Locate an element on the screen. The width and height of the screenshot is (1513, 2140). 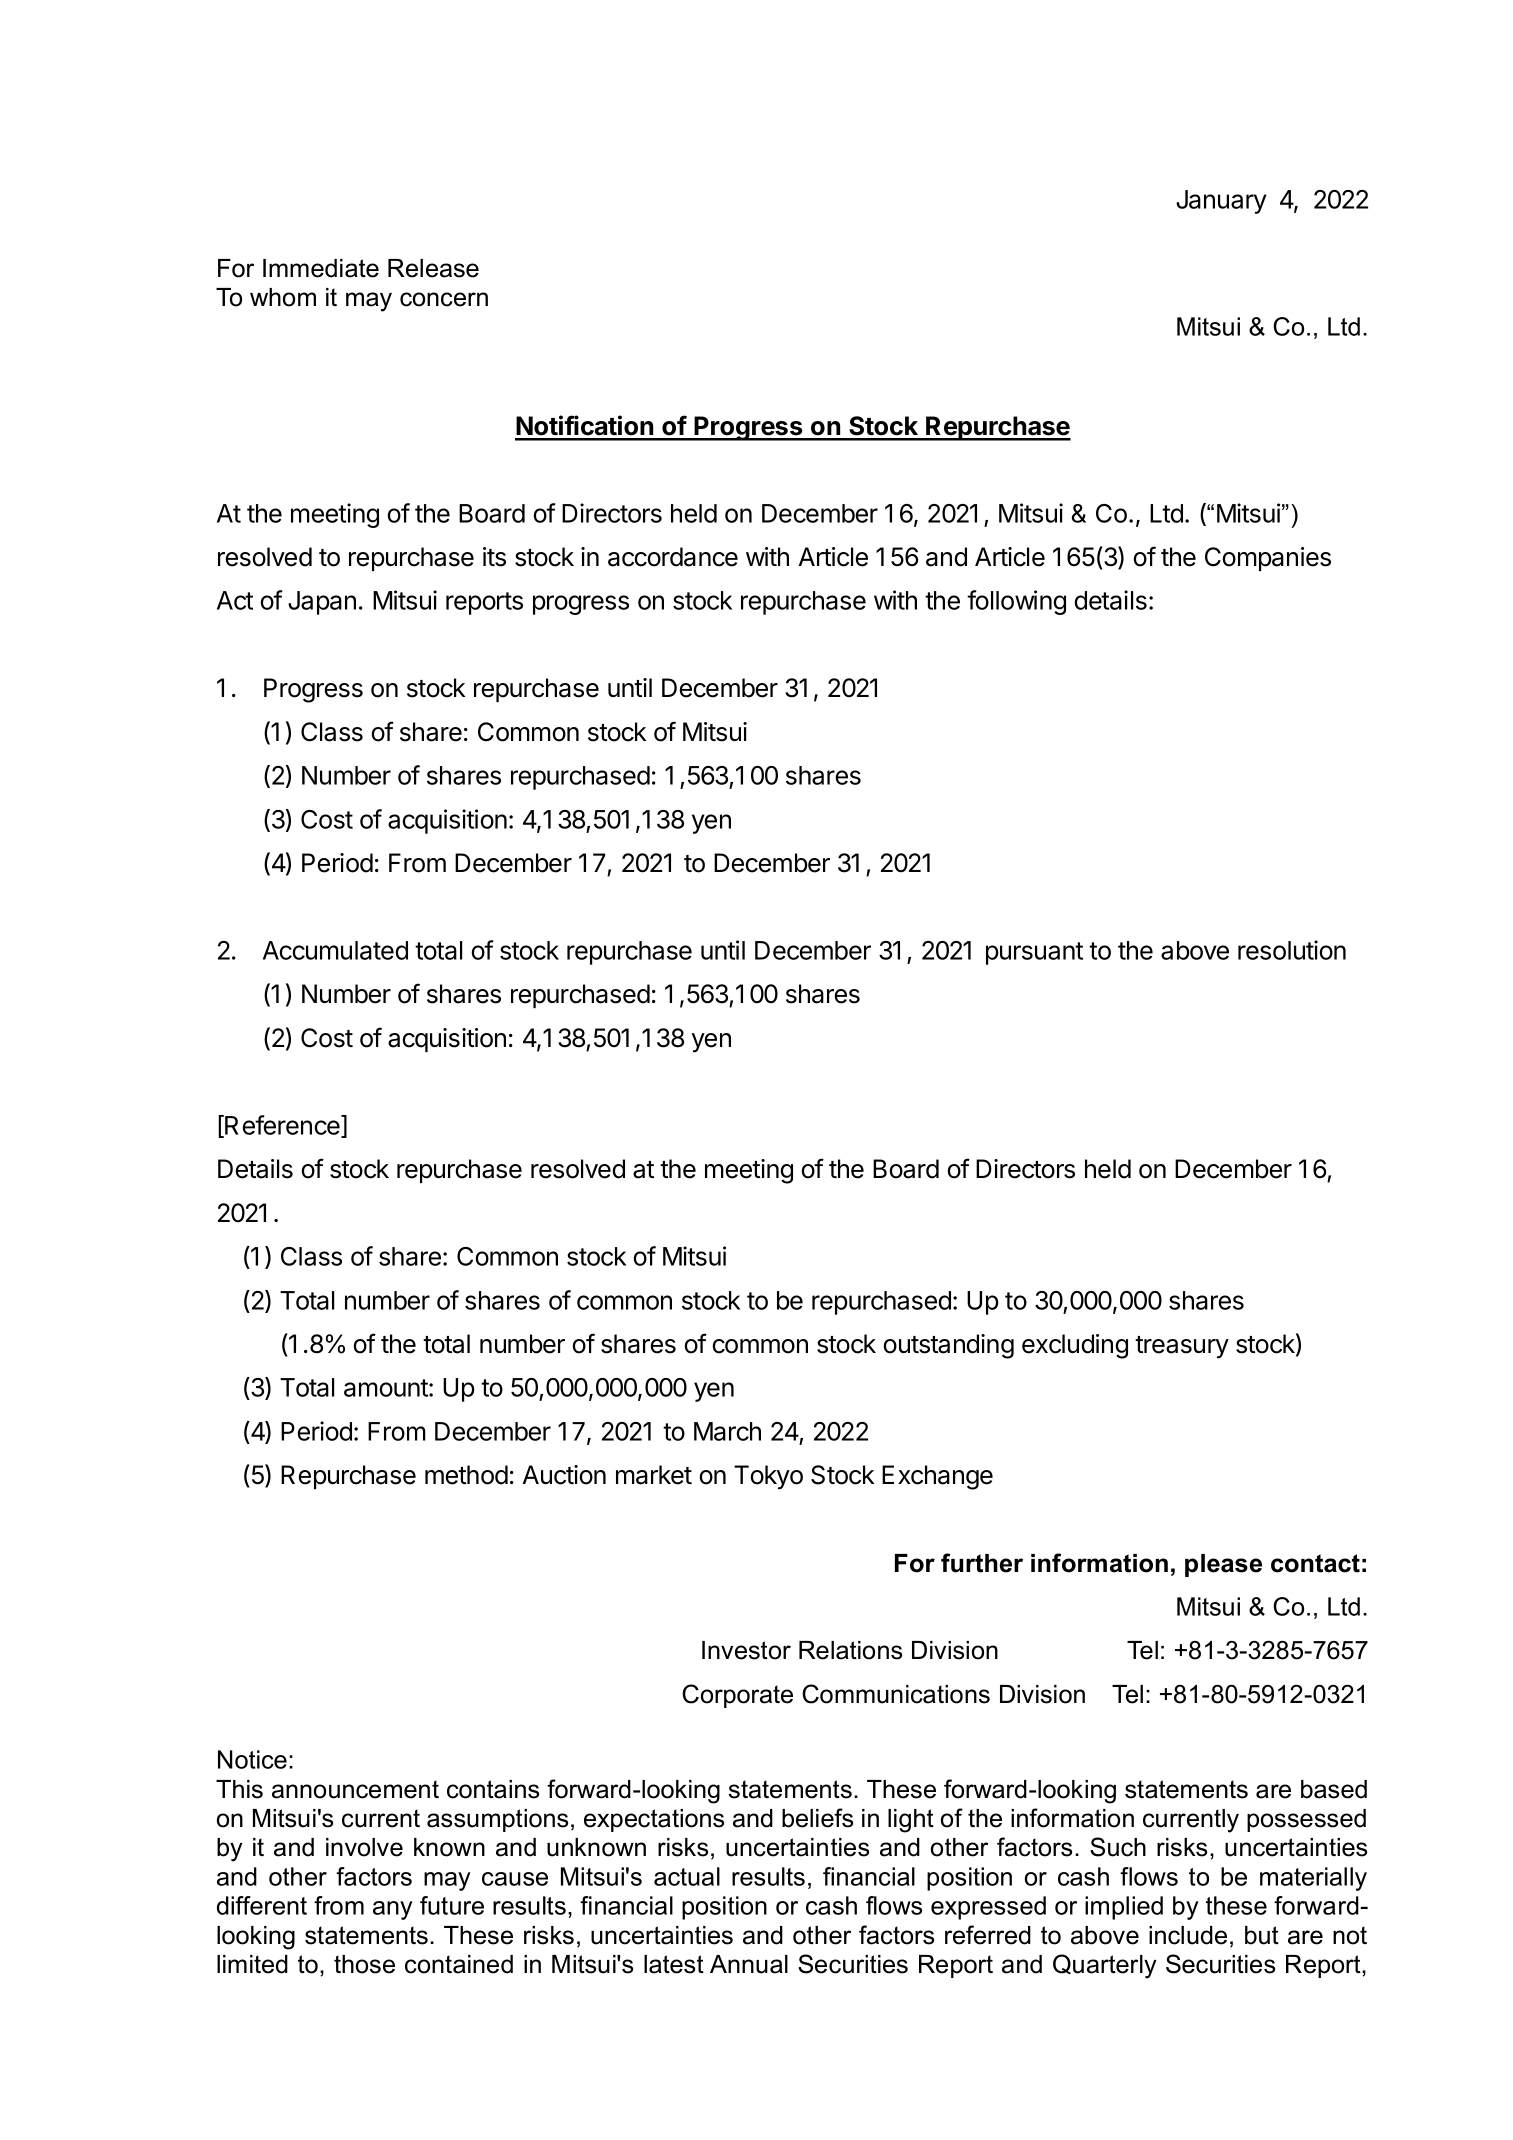
Annual is located at coordinates (749, 1964).
